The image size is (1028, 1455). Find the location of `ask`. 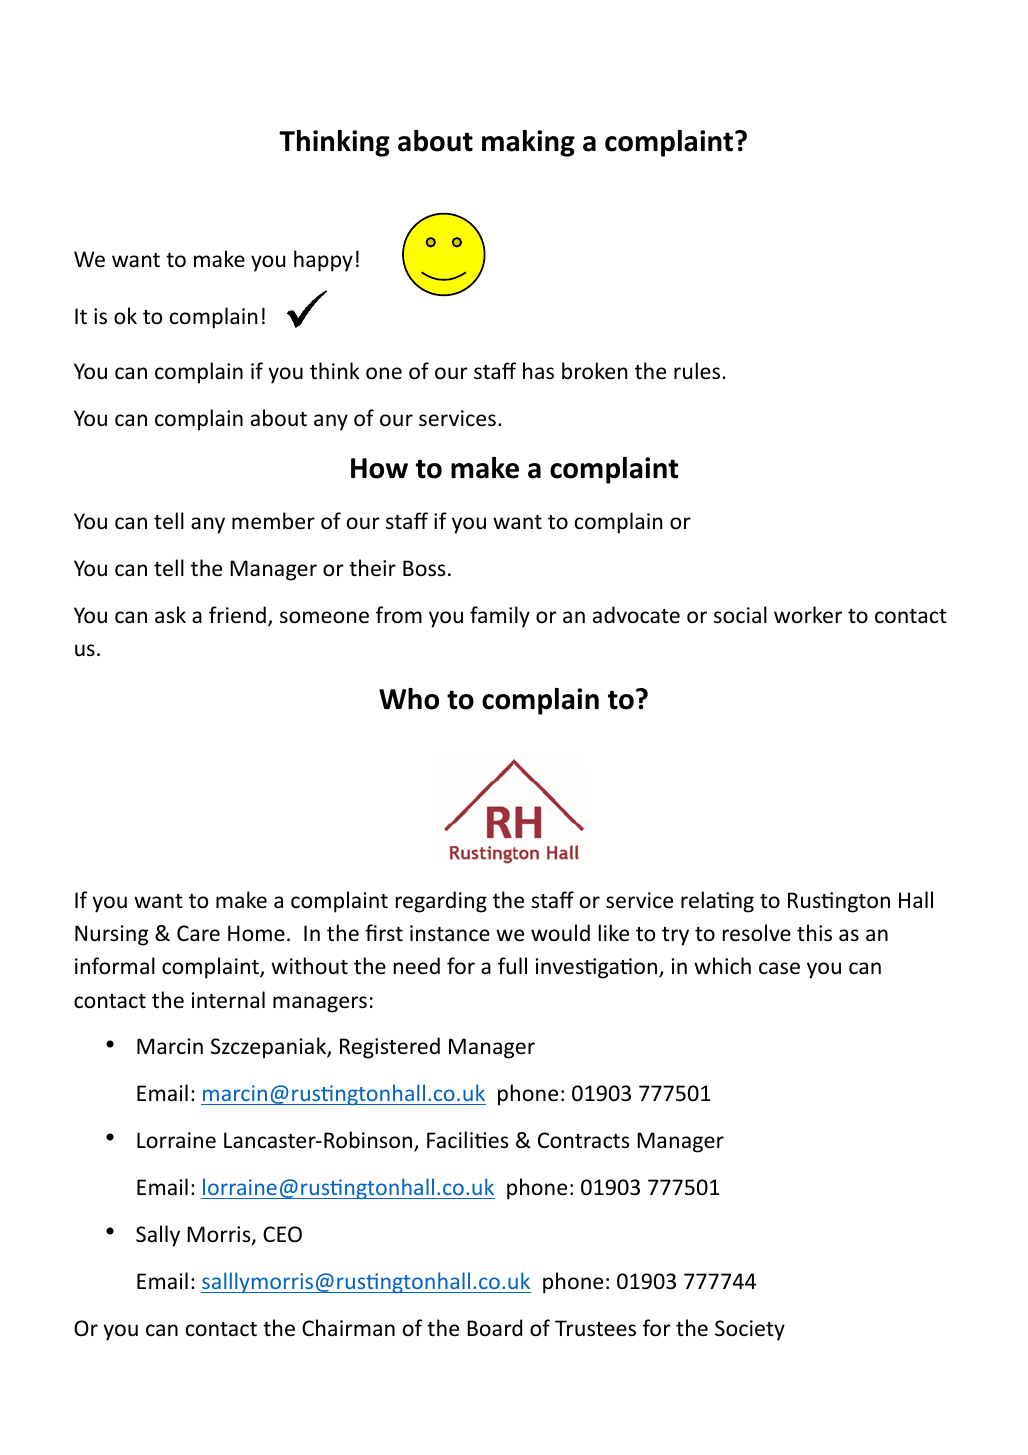

ask is located at coordinates (170, 614).
